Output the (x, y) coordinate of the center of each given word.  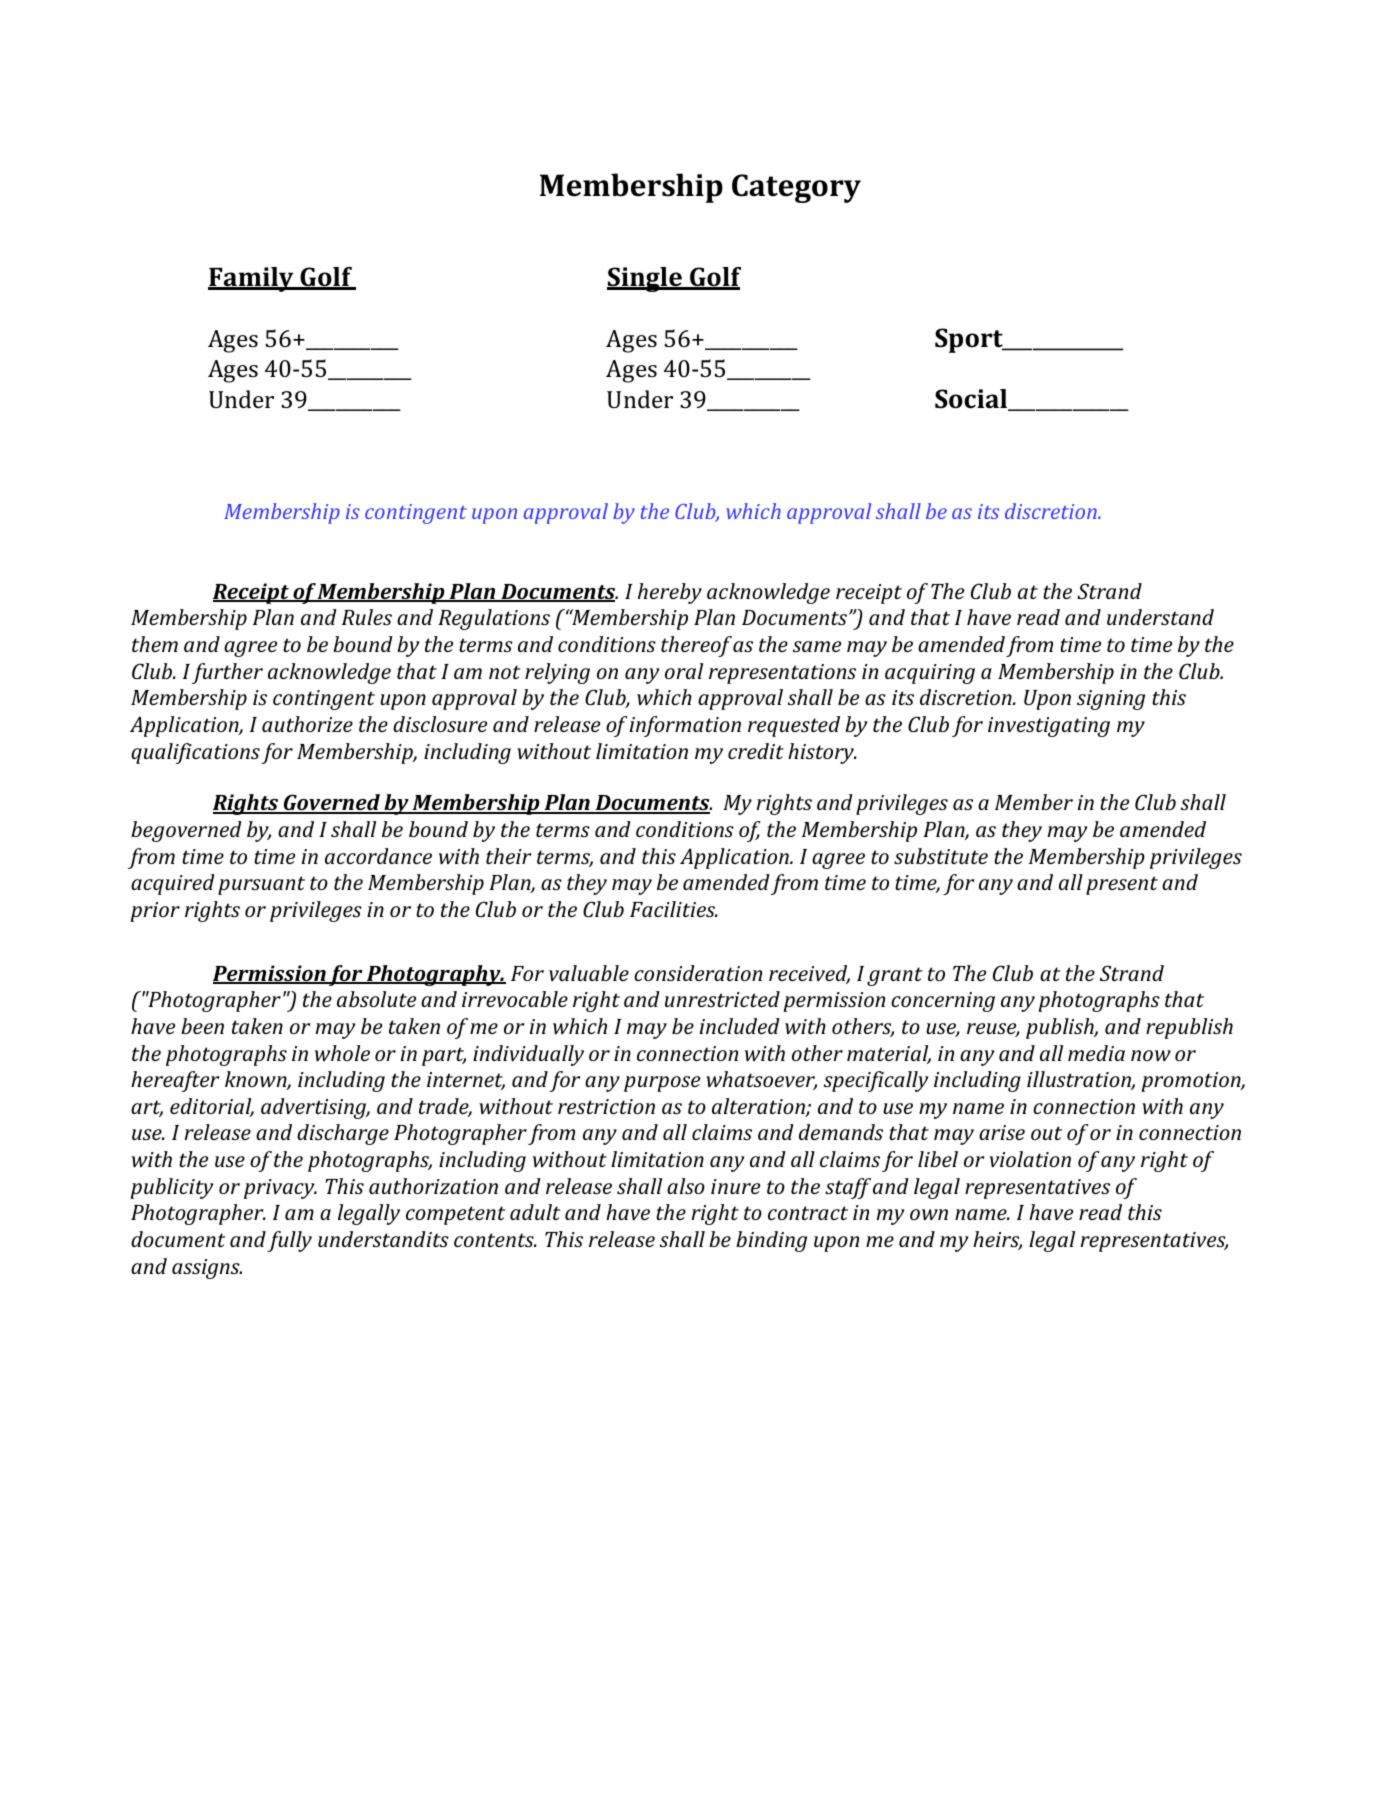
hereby (670, 593)
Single (645, 279)
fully (289, 1241)
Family (252, 279)
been (202, 1026)
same (817, 646)
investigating (1049, 727)
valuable (589, 973)
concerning (943, 1002)
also (686, 1186)
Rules (367, 617)
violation (1030, 1159)
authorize (307, 724)
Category (796, 188)
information (685, 726)
